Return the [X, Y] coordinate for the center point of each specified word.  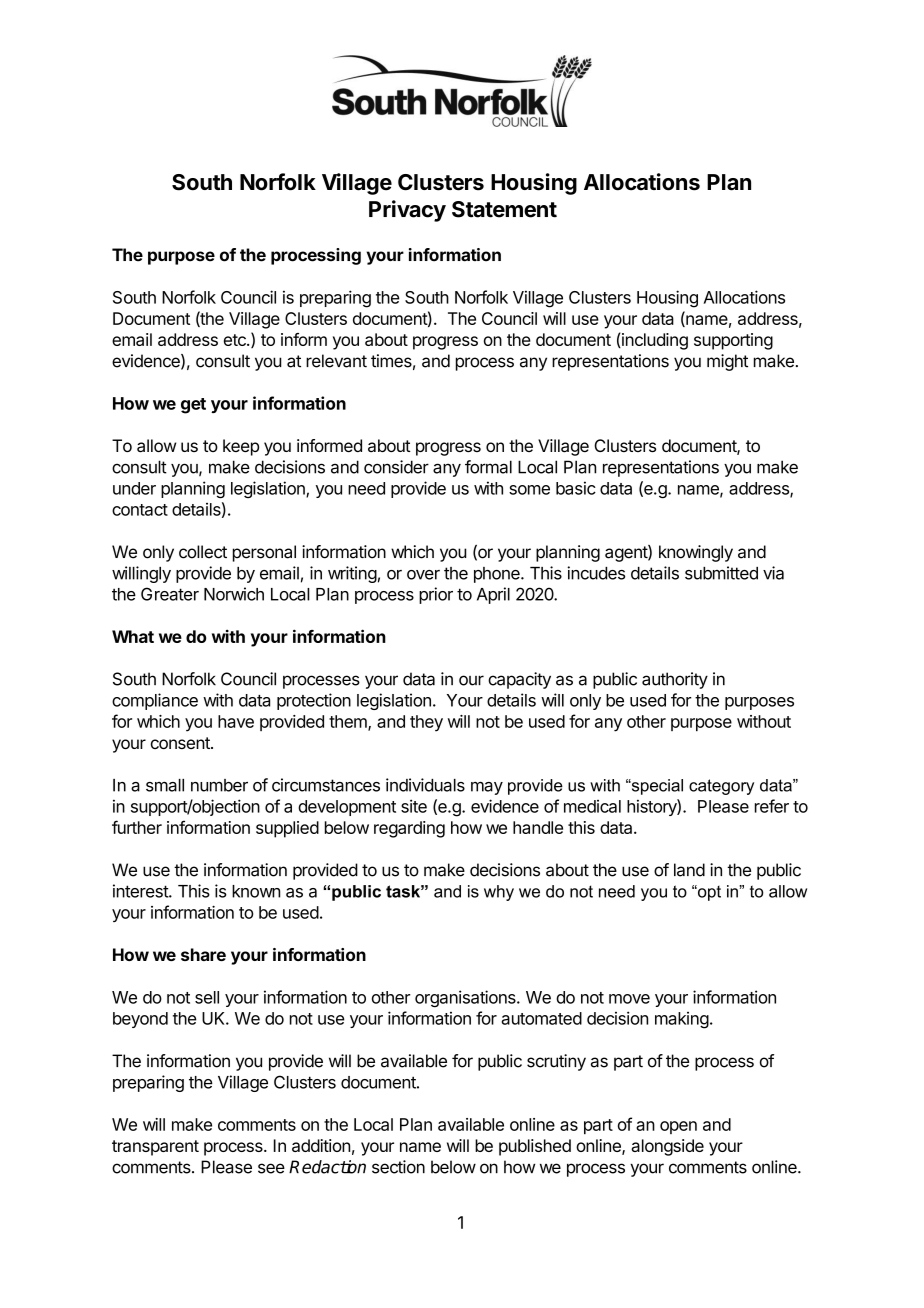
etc [236, 340]
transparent [155, 1148]
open [678, 1127]
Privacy [407, 211]
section [398, 1167]
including [654, 341]
